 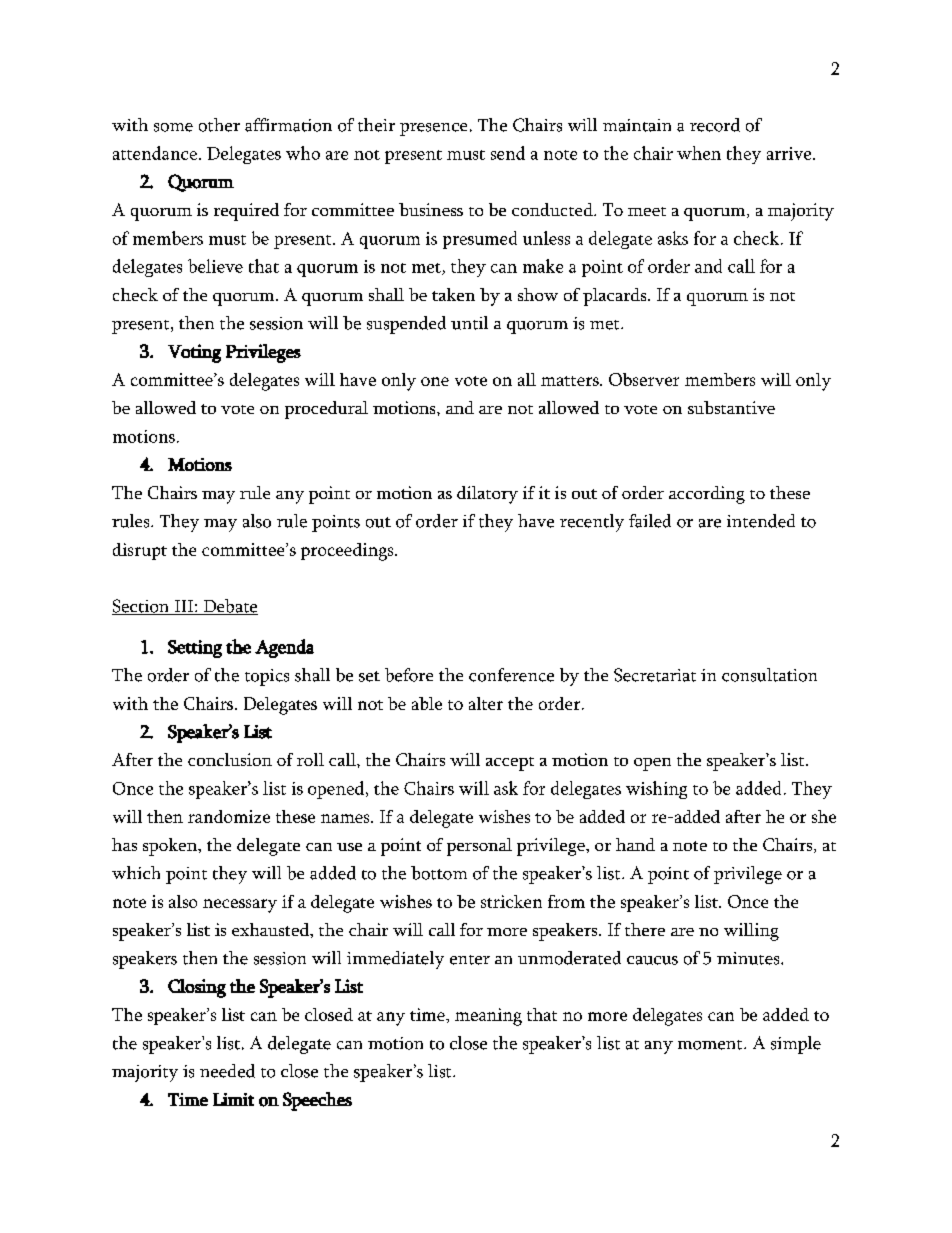 What do you see at coordinates (731, 407) in the screenshot?
I see `substantive` at bounding box center [731, 407].
